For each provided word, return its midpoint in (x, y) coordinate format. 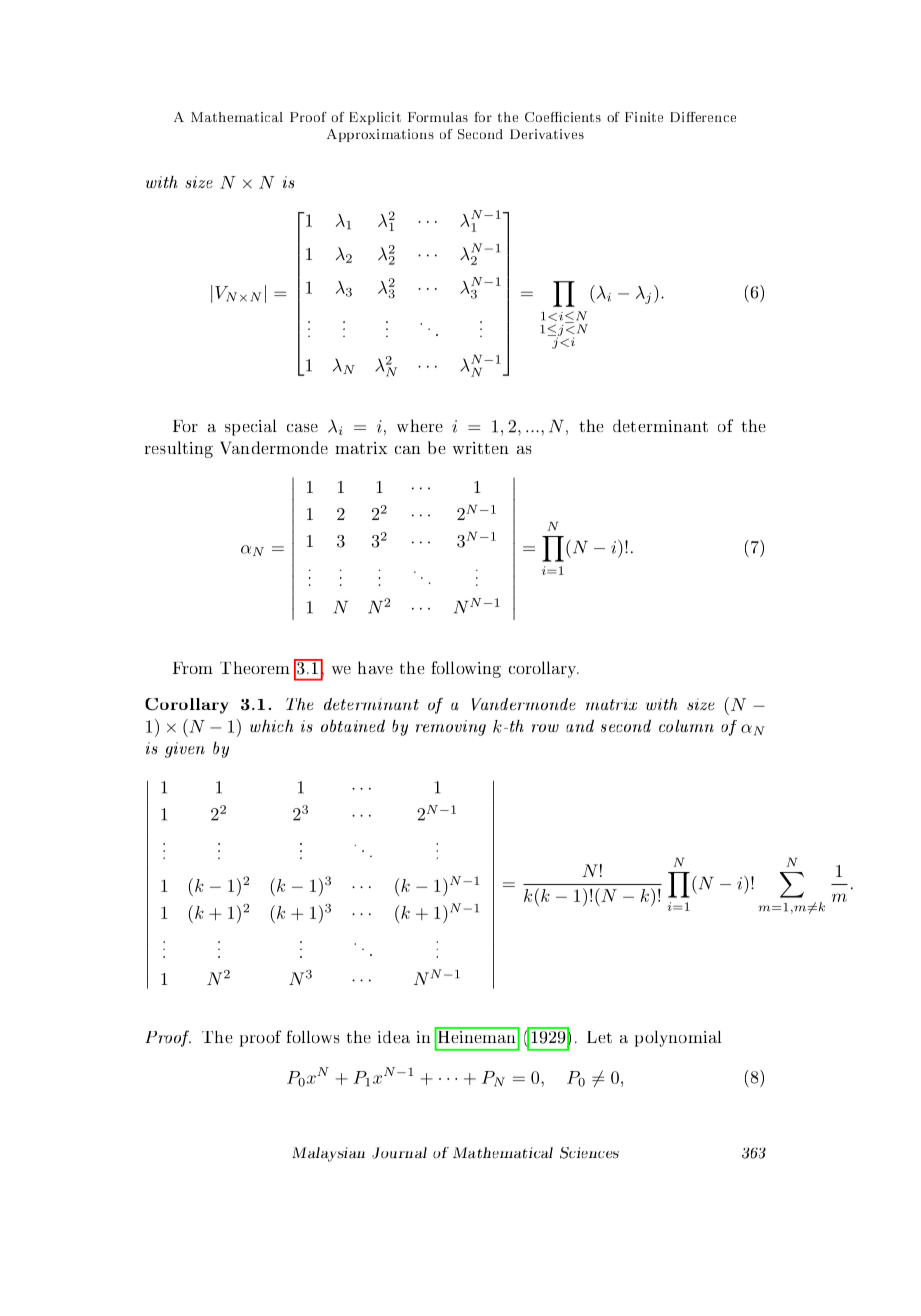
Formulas (438, 117)
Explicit (375, 118)
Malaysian (328, 1154)
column (686, 726)
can (408, 450)
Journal (399, 1153)
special (251, 427)
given (185, 750)
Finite (644, 117)
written (481, 448)
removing (451, 728)
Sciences (589, 1153)
